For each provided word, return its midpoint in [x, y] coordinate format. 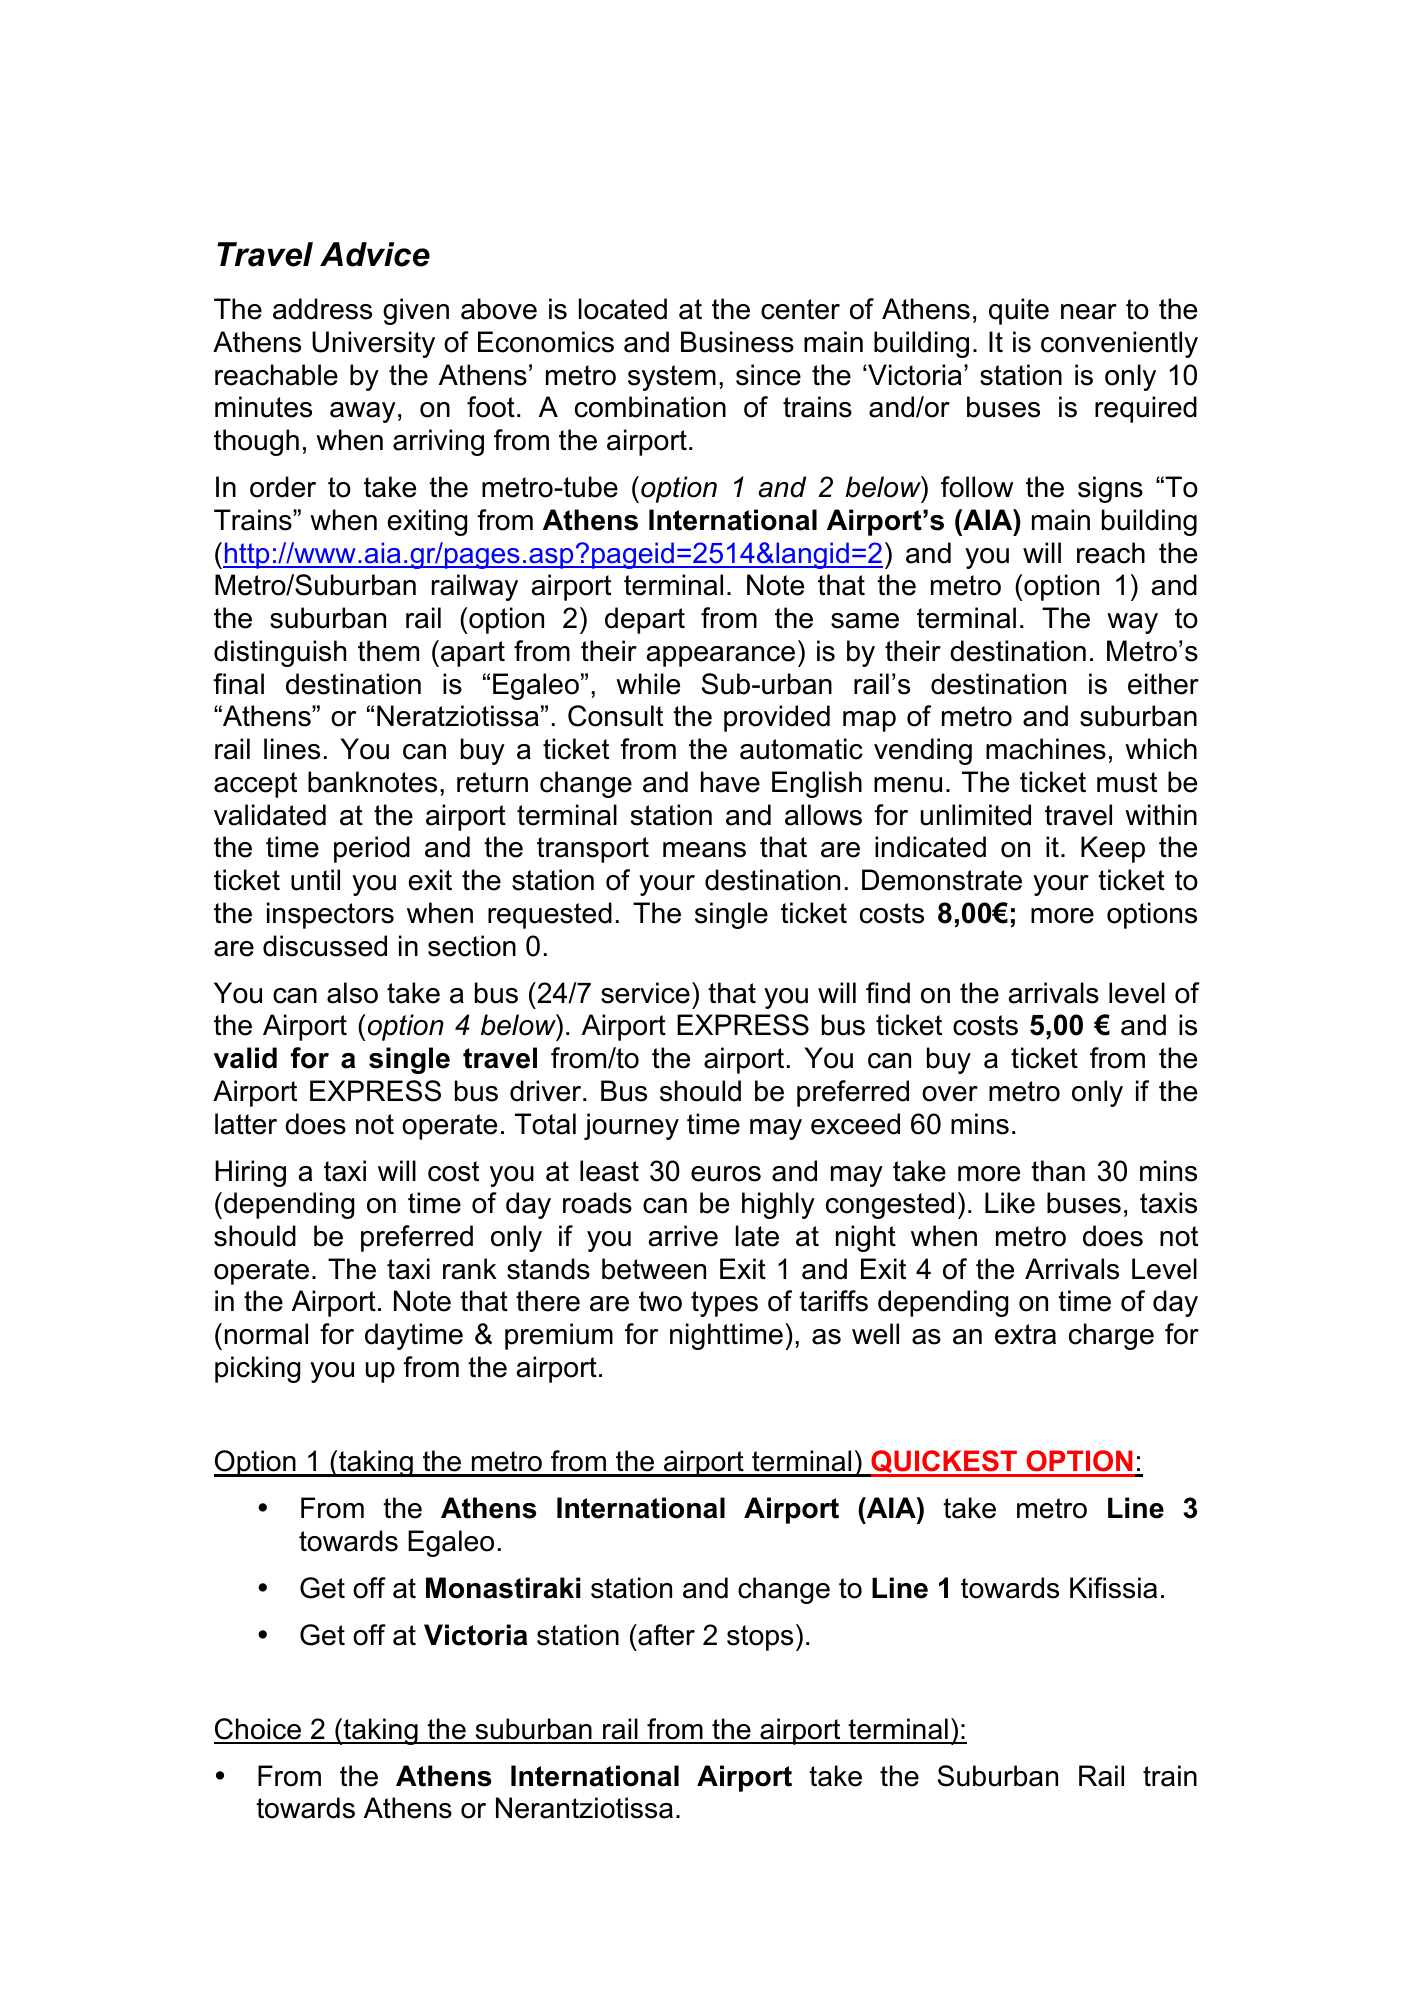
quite [1019, 311]
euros [726, 1174]
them [388, 651]
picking [257, 1369]
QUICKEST [944, 1463]
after [665, 1635]
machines [1046, 749]
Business [737, 342]
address [322, 309]
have [730, 782]
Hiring [250, 1173]
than [1058, 1171]
